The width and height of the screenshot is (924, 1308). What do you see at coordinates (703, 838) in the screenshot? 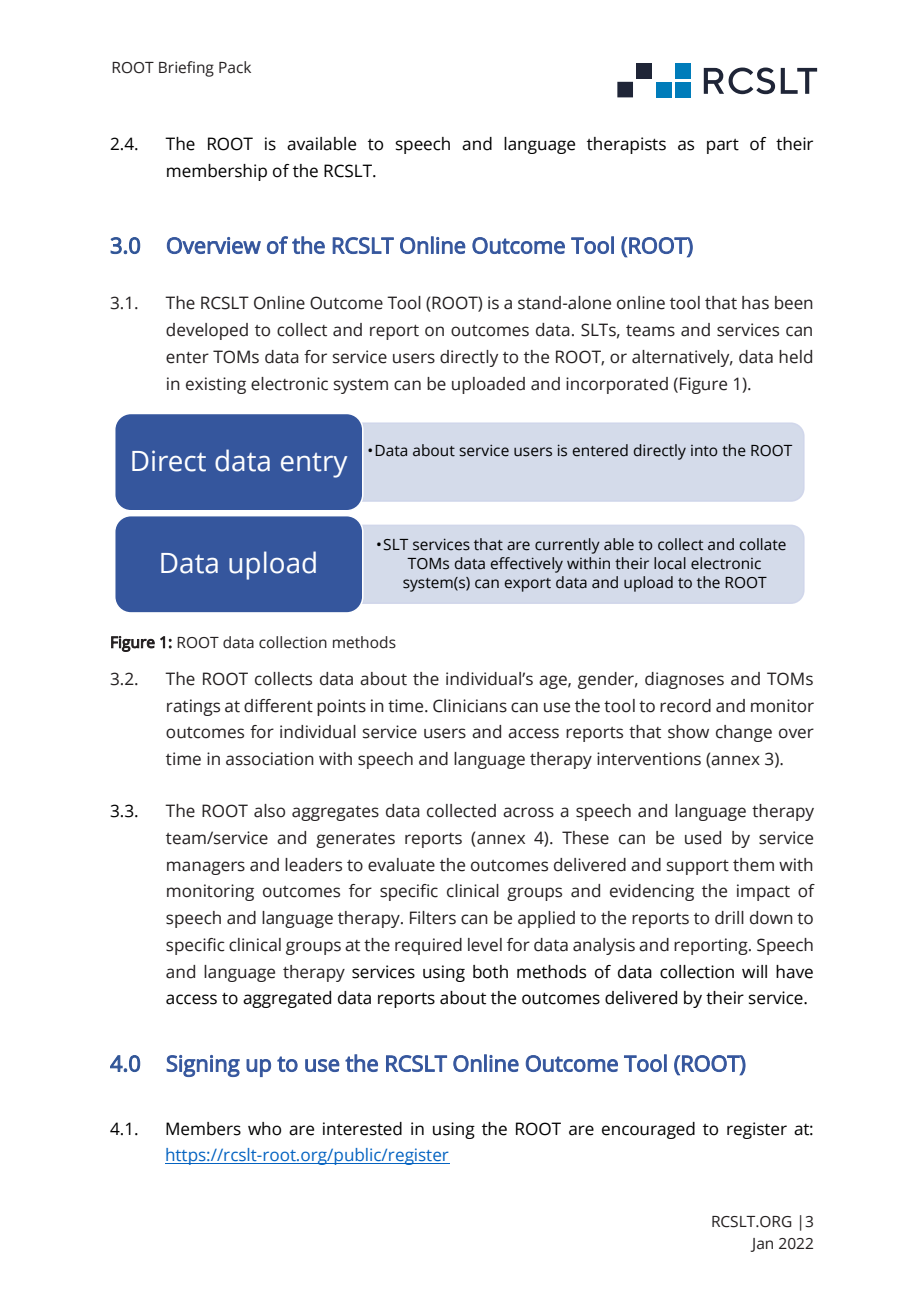
I see `used` at bounding box center [703, 838].
